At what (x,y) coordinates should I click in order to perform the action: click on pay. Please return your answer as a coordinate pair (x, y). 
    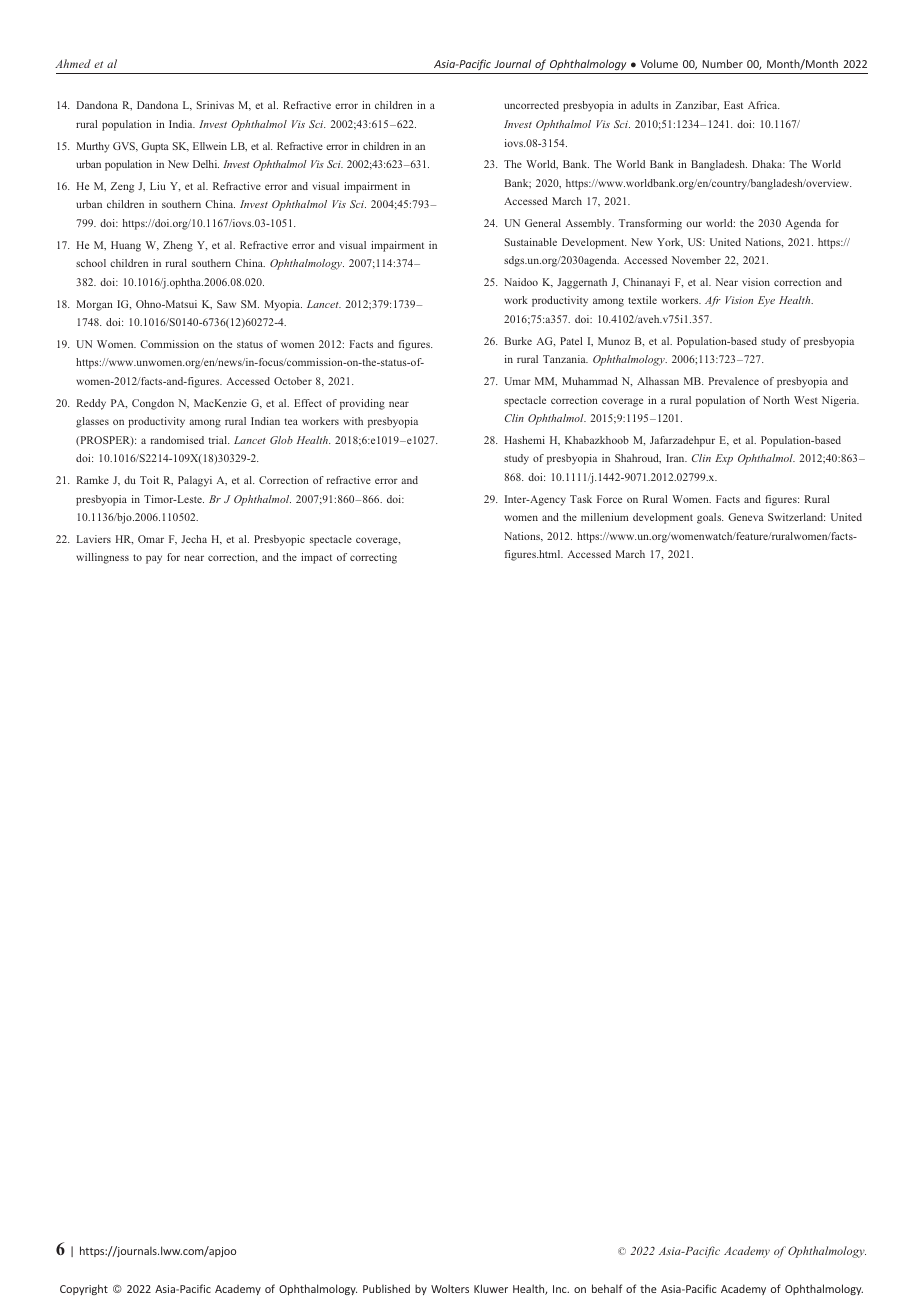
    Looking at the image, I should click on (154, 559).
